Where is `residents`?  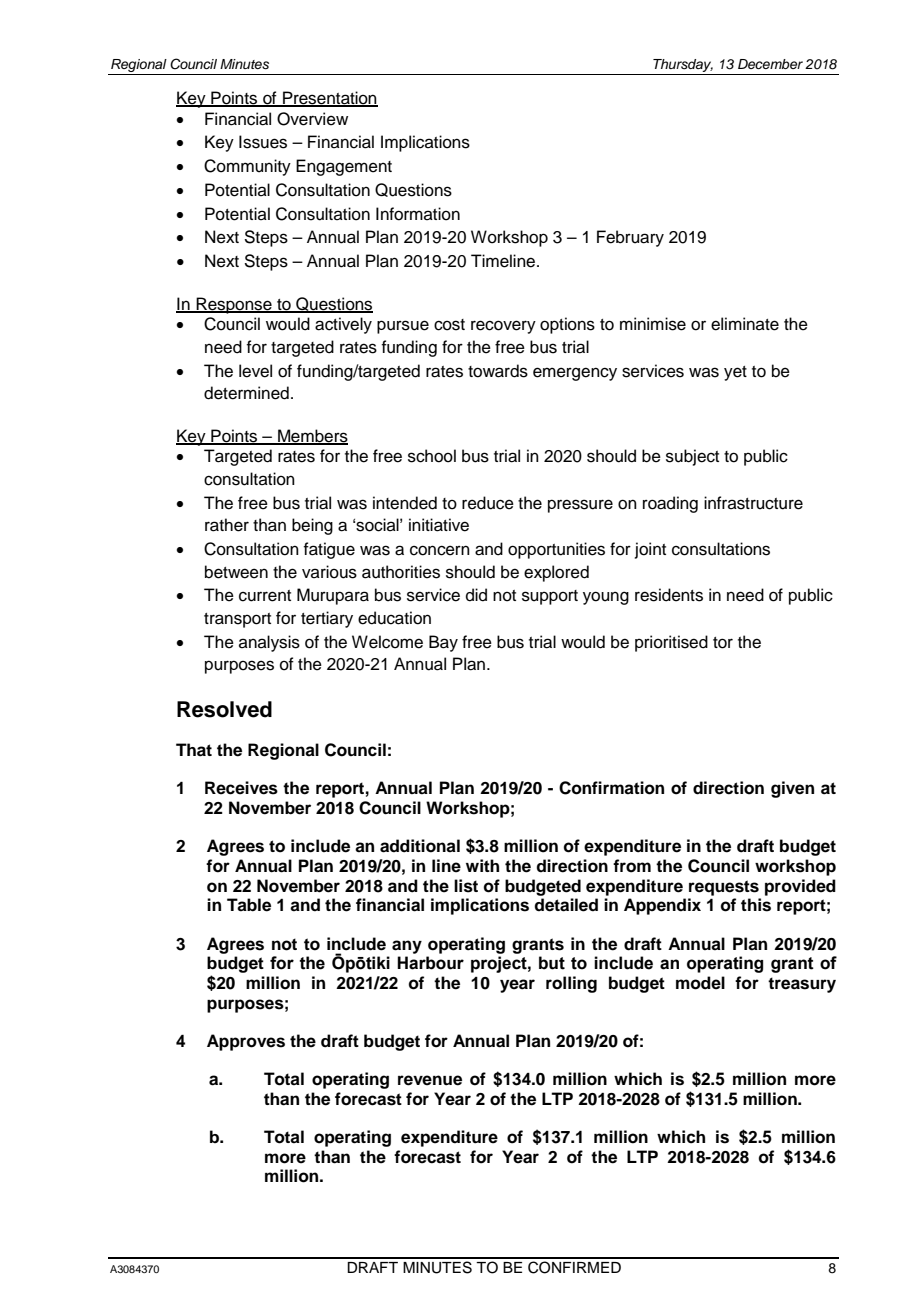 residents is located at coordinates (669, 595).
